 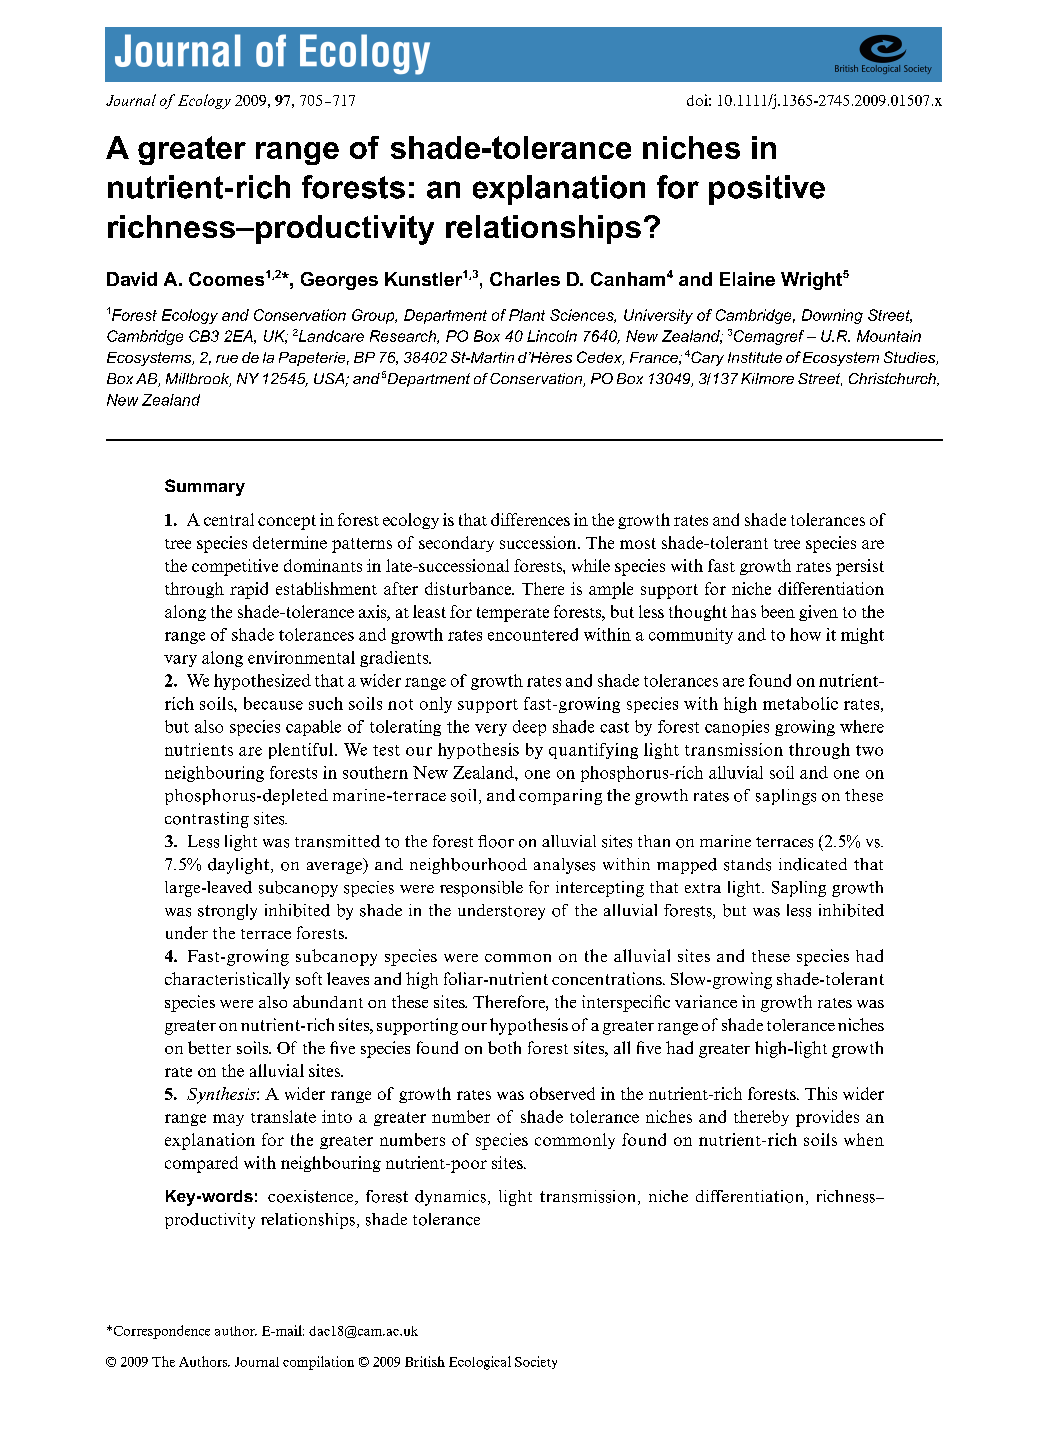 What do you see at coordinates (504, 1047) in the screenshot?
I see `both` at bounding box center [504, 1047].
